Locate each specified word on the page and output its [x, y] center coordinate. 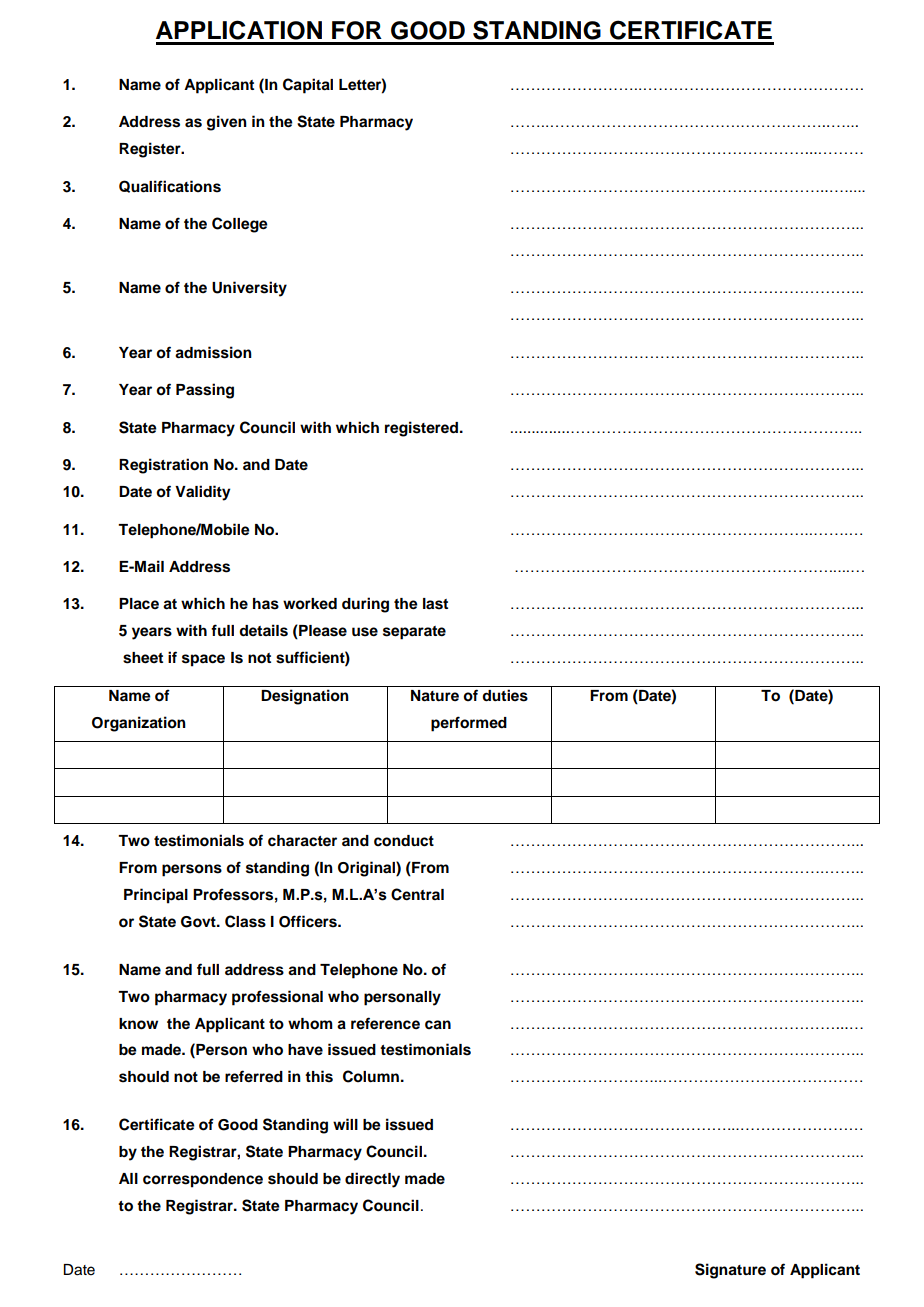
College [240, 225]
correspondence [203, 1180]
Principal [156, 896]
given [227, 123]
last [435, 604]
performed [469, 724]
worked [310, 604]
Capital [308, 86]
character [302, 841]
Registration [163, 466]
